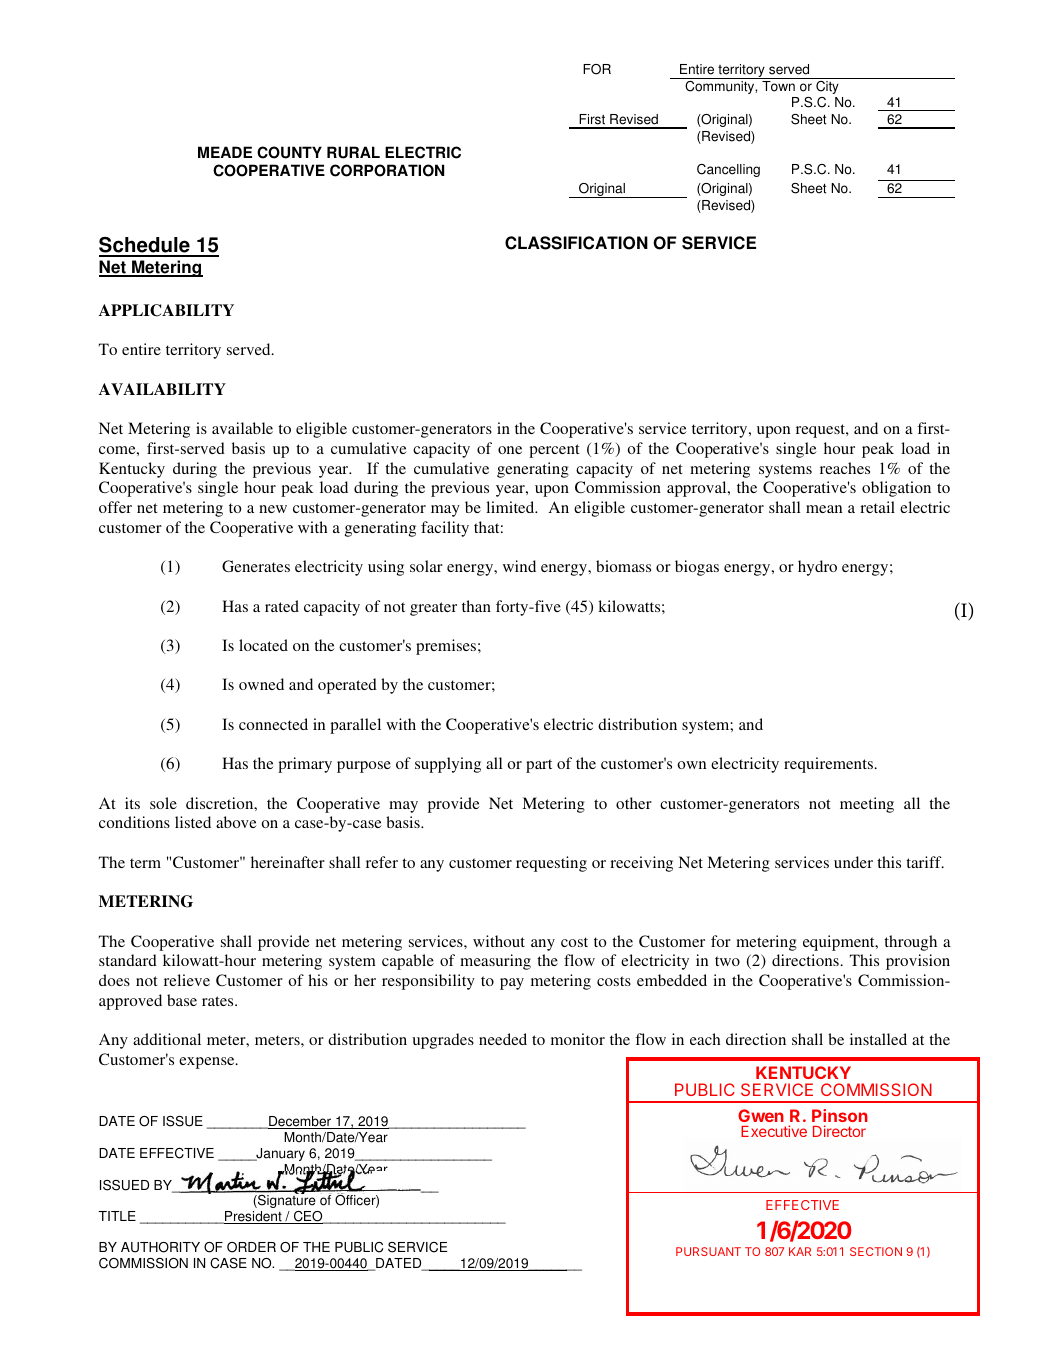 The width and height of the page is (1049, 1357). Describe the element at coordinates (387, 170) in the page. I see `CORPORATION` at that location.
